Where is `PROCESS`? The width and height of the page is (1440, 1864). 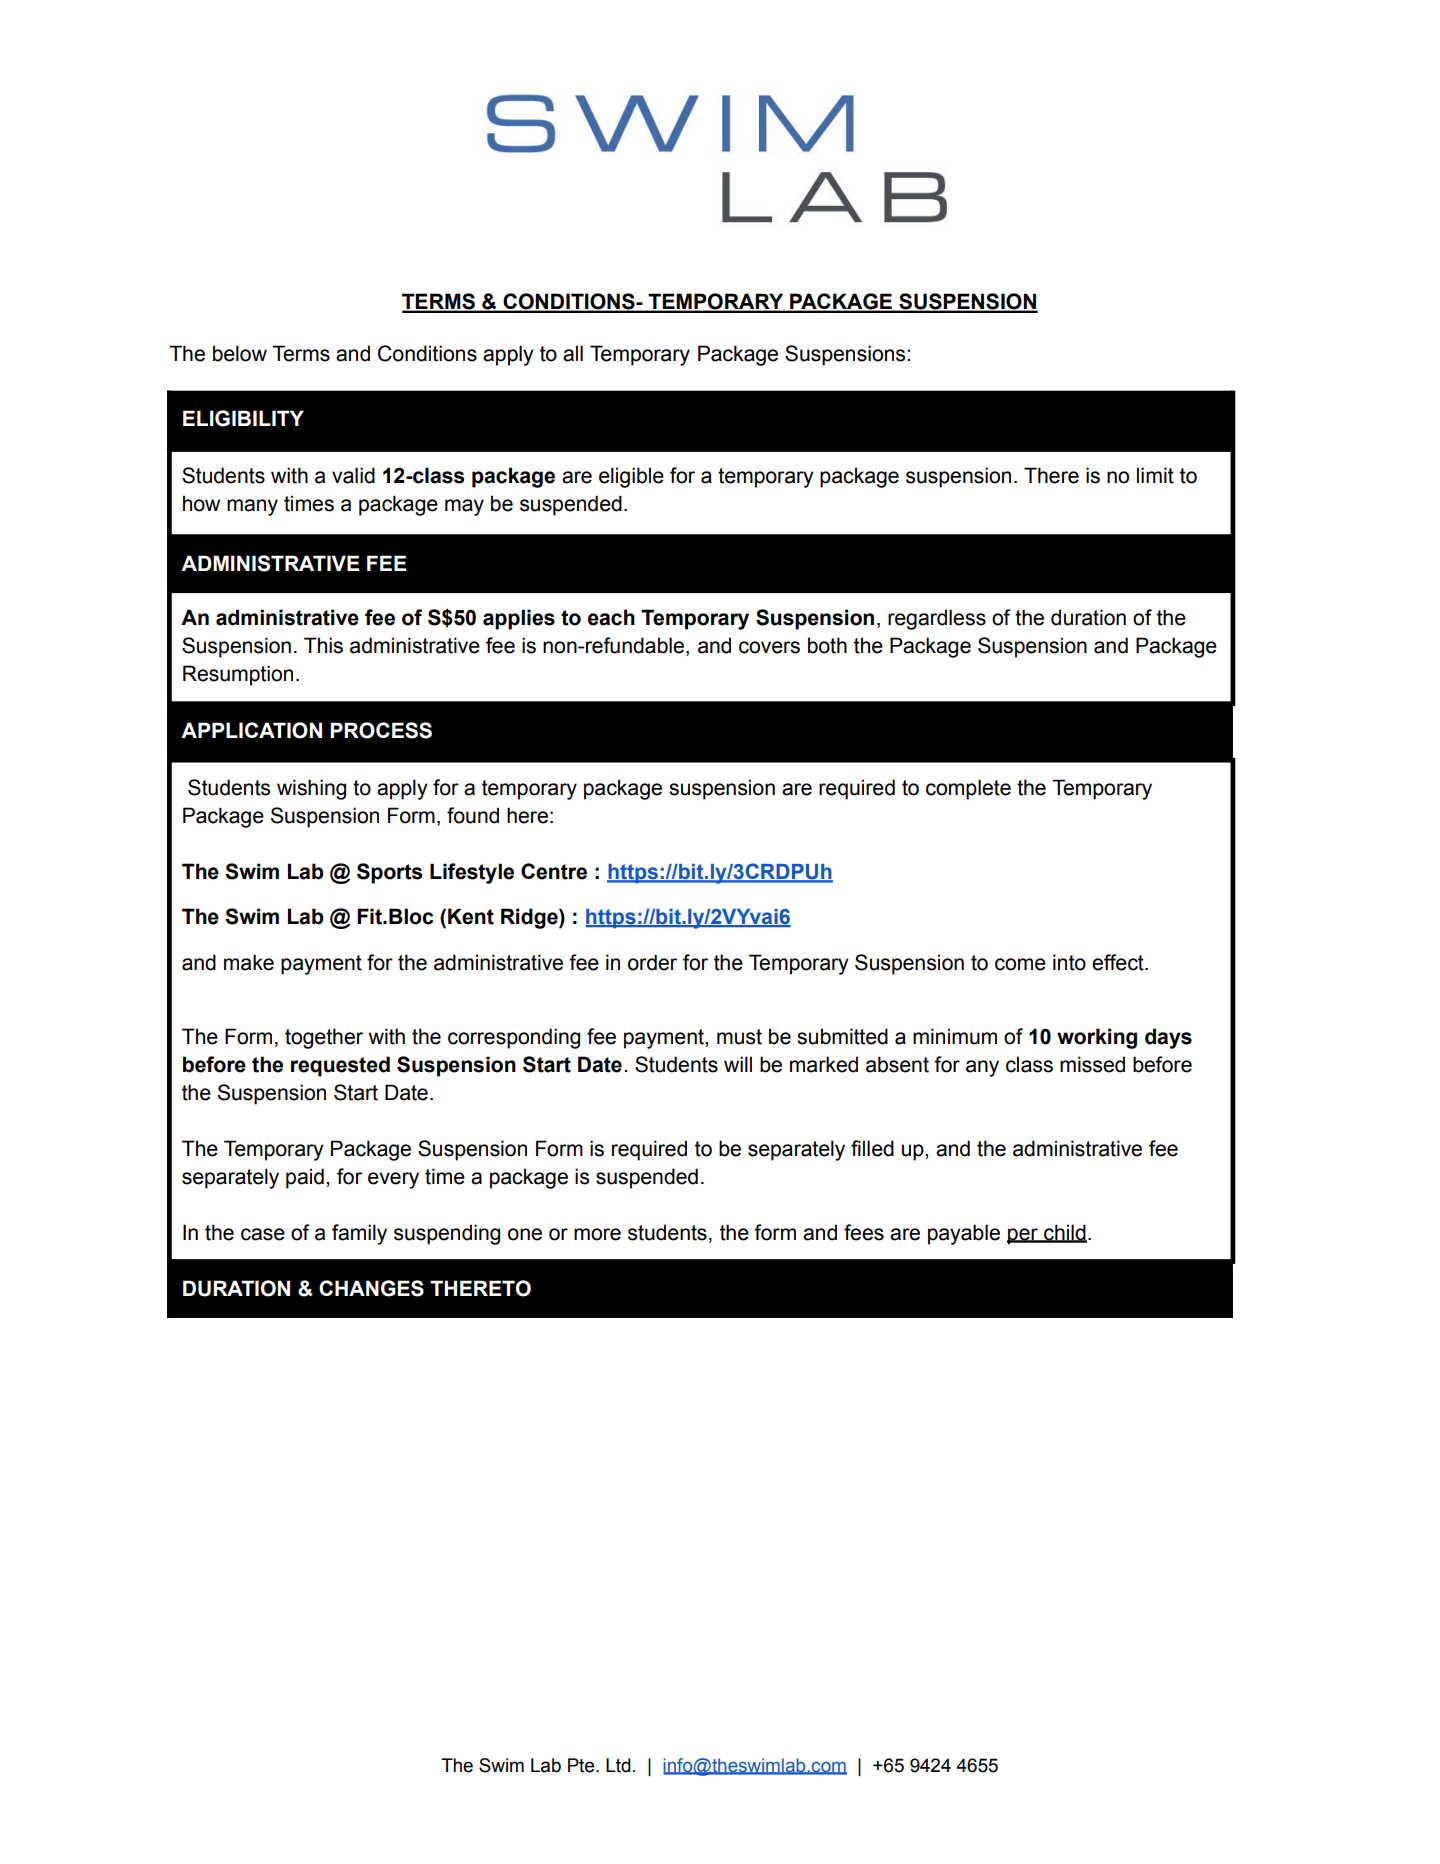
PROCESS is located at coordinates (381, 730).
